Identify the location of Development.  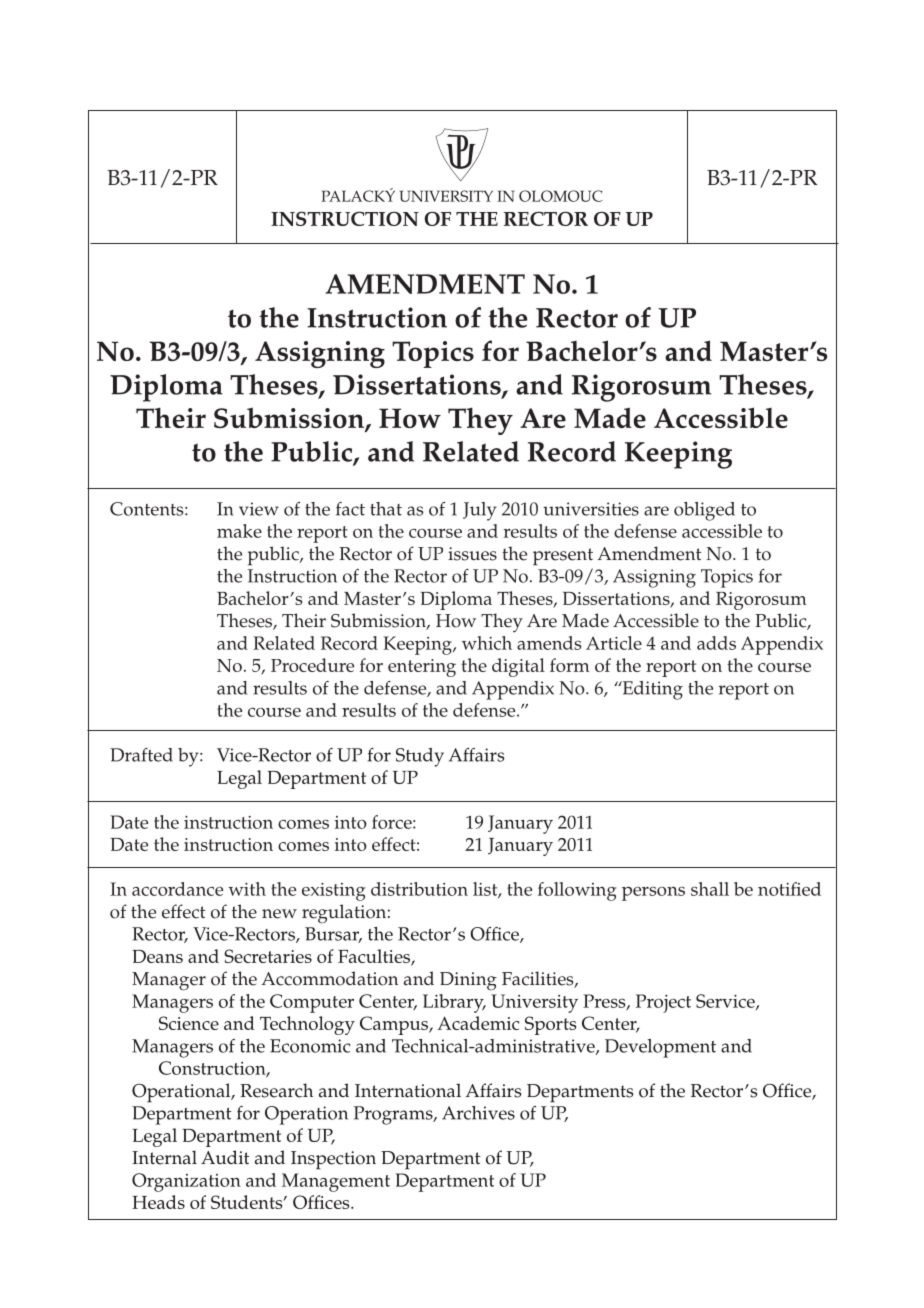
(660, 1048).
